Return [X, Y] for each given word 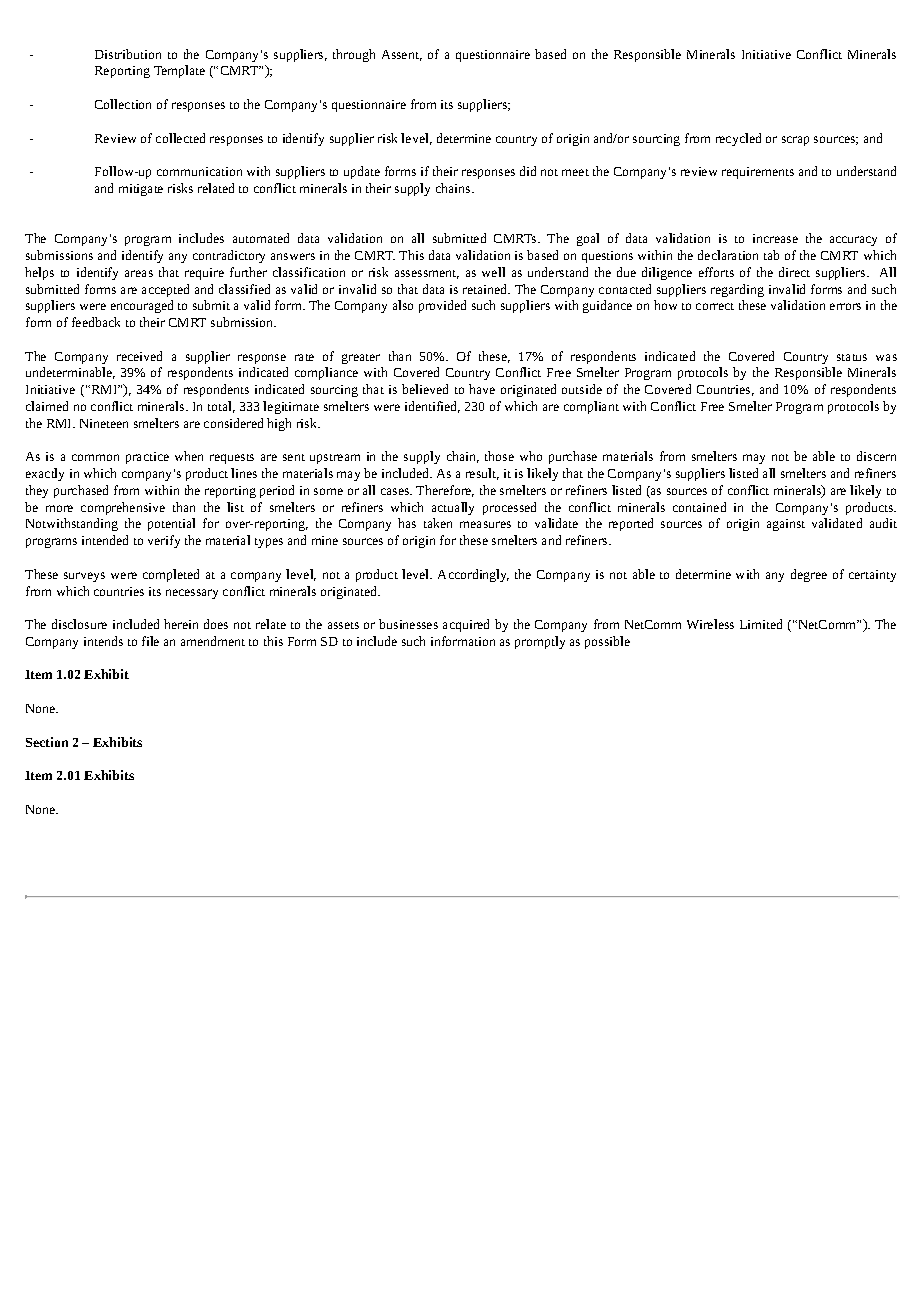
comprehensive [123, 508]
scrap [795, 141]
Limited [761, 624]
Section [47, 742]
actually [453, 508]
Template [179, 71]
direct [794, 272]
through [354, 55]
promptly [540, 642]
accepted [165, 290]
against [786, 525]
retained [486, 289]
